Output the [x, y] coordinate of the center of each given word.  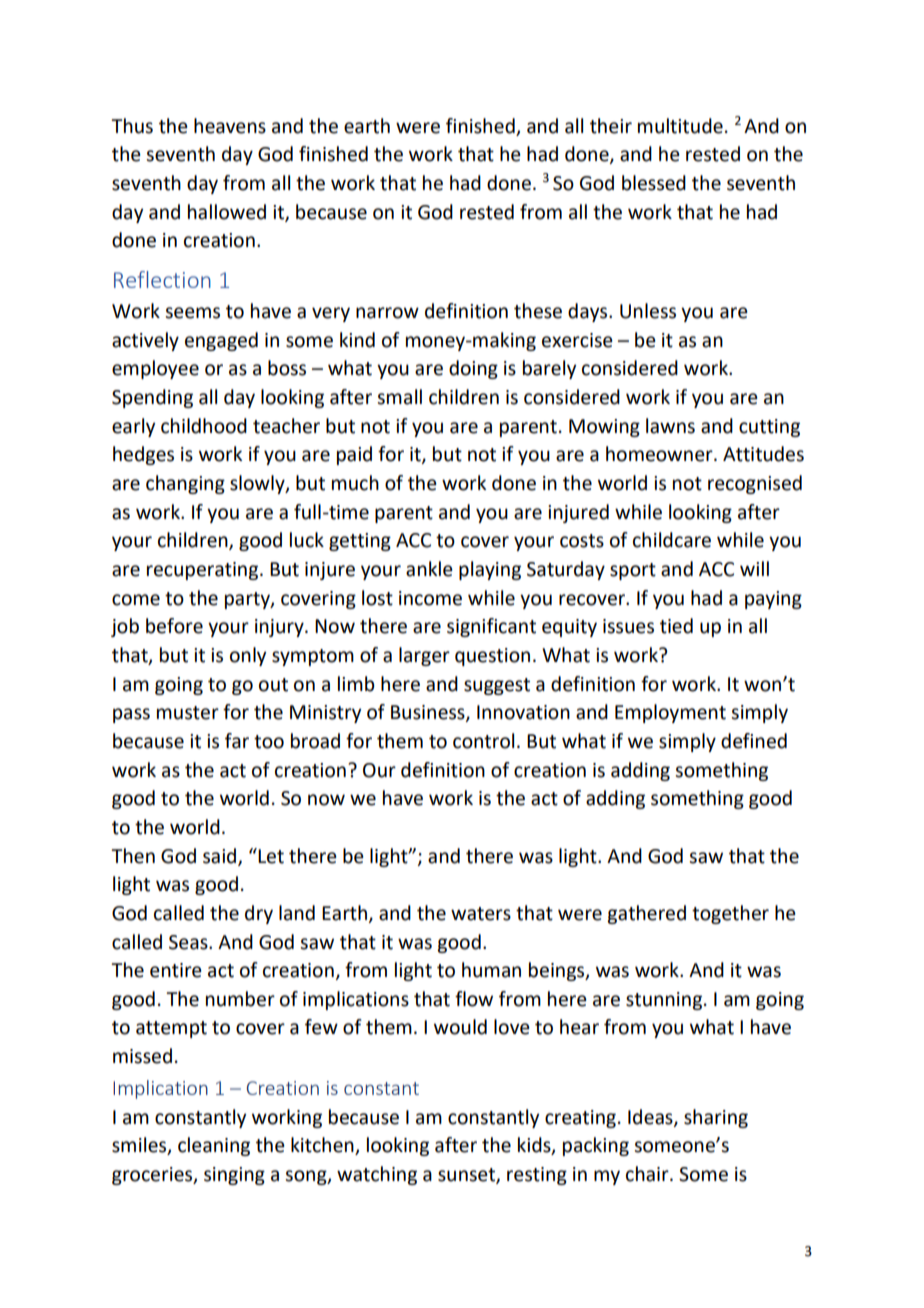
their [611, 126]
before [174, 626]
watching [377, 1175]
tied [676, 626]
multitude [680, 126]
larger [424, 656]
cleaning [214, 1146]
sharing [716, 1118]
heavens [230, 126]
